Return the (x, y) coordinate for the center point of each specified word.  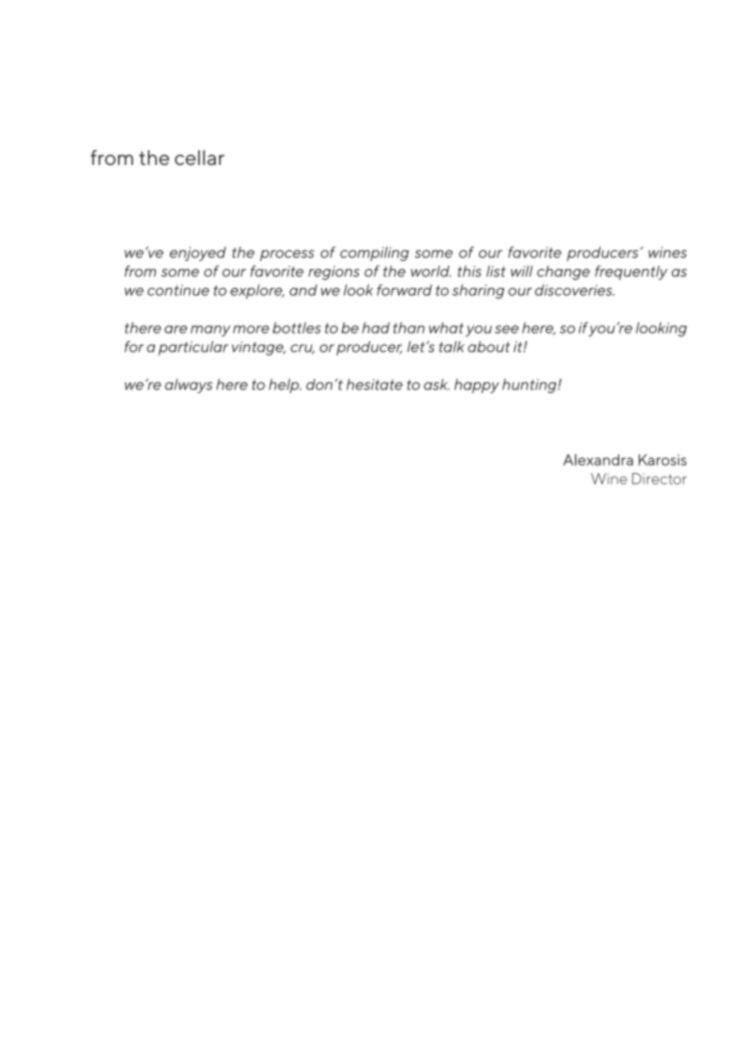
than (409, 328)
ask (437, 384)
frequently (631, 272)
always (189, 386)
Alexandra (598, 460)
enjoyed (198, 253)
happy (476, 386)
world (431, 271)
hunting (530, 386)
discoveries (574, 290)
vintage (259, 348)
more (251, 329)
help (285, 386)
